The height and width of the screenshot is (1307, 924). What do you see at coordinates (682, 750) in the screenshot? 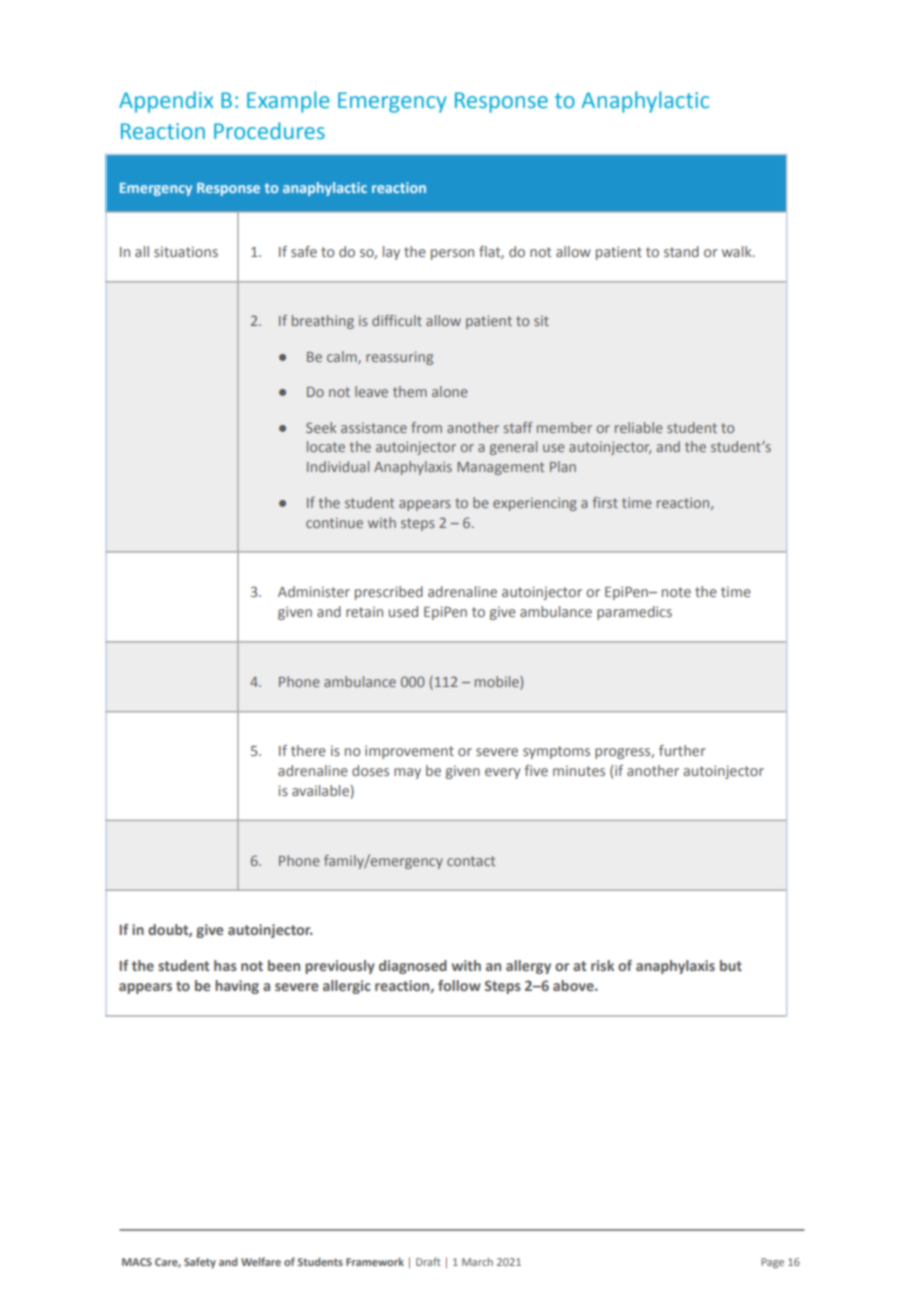
I see `further` at bounding box center [682, 750].
